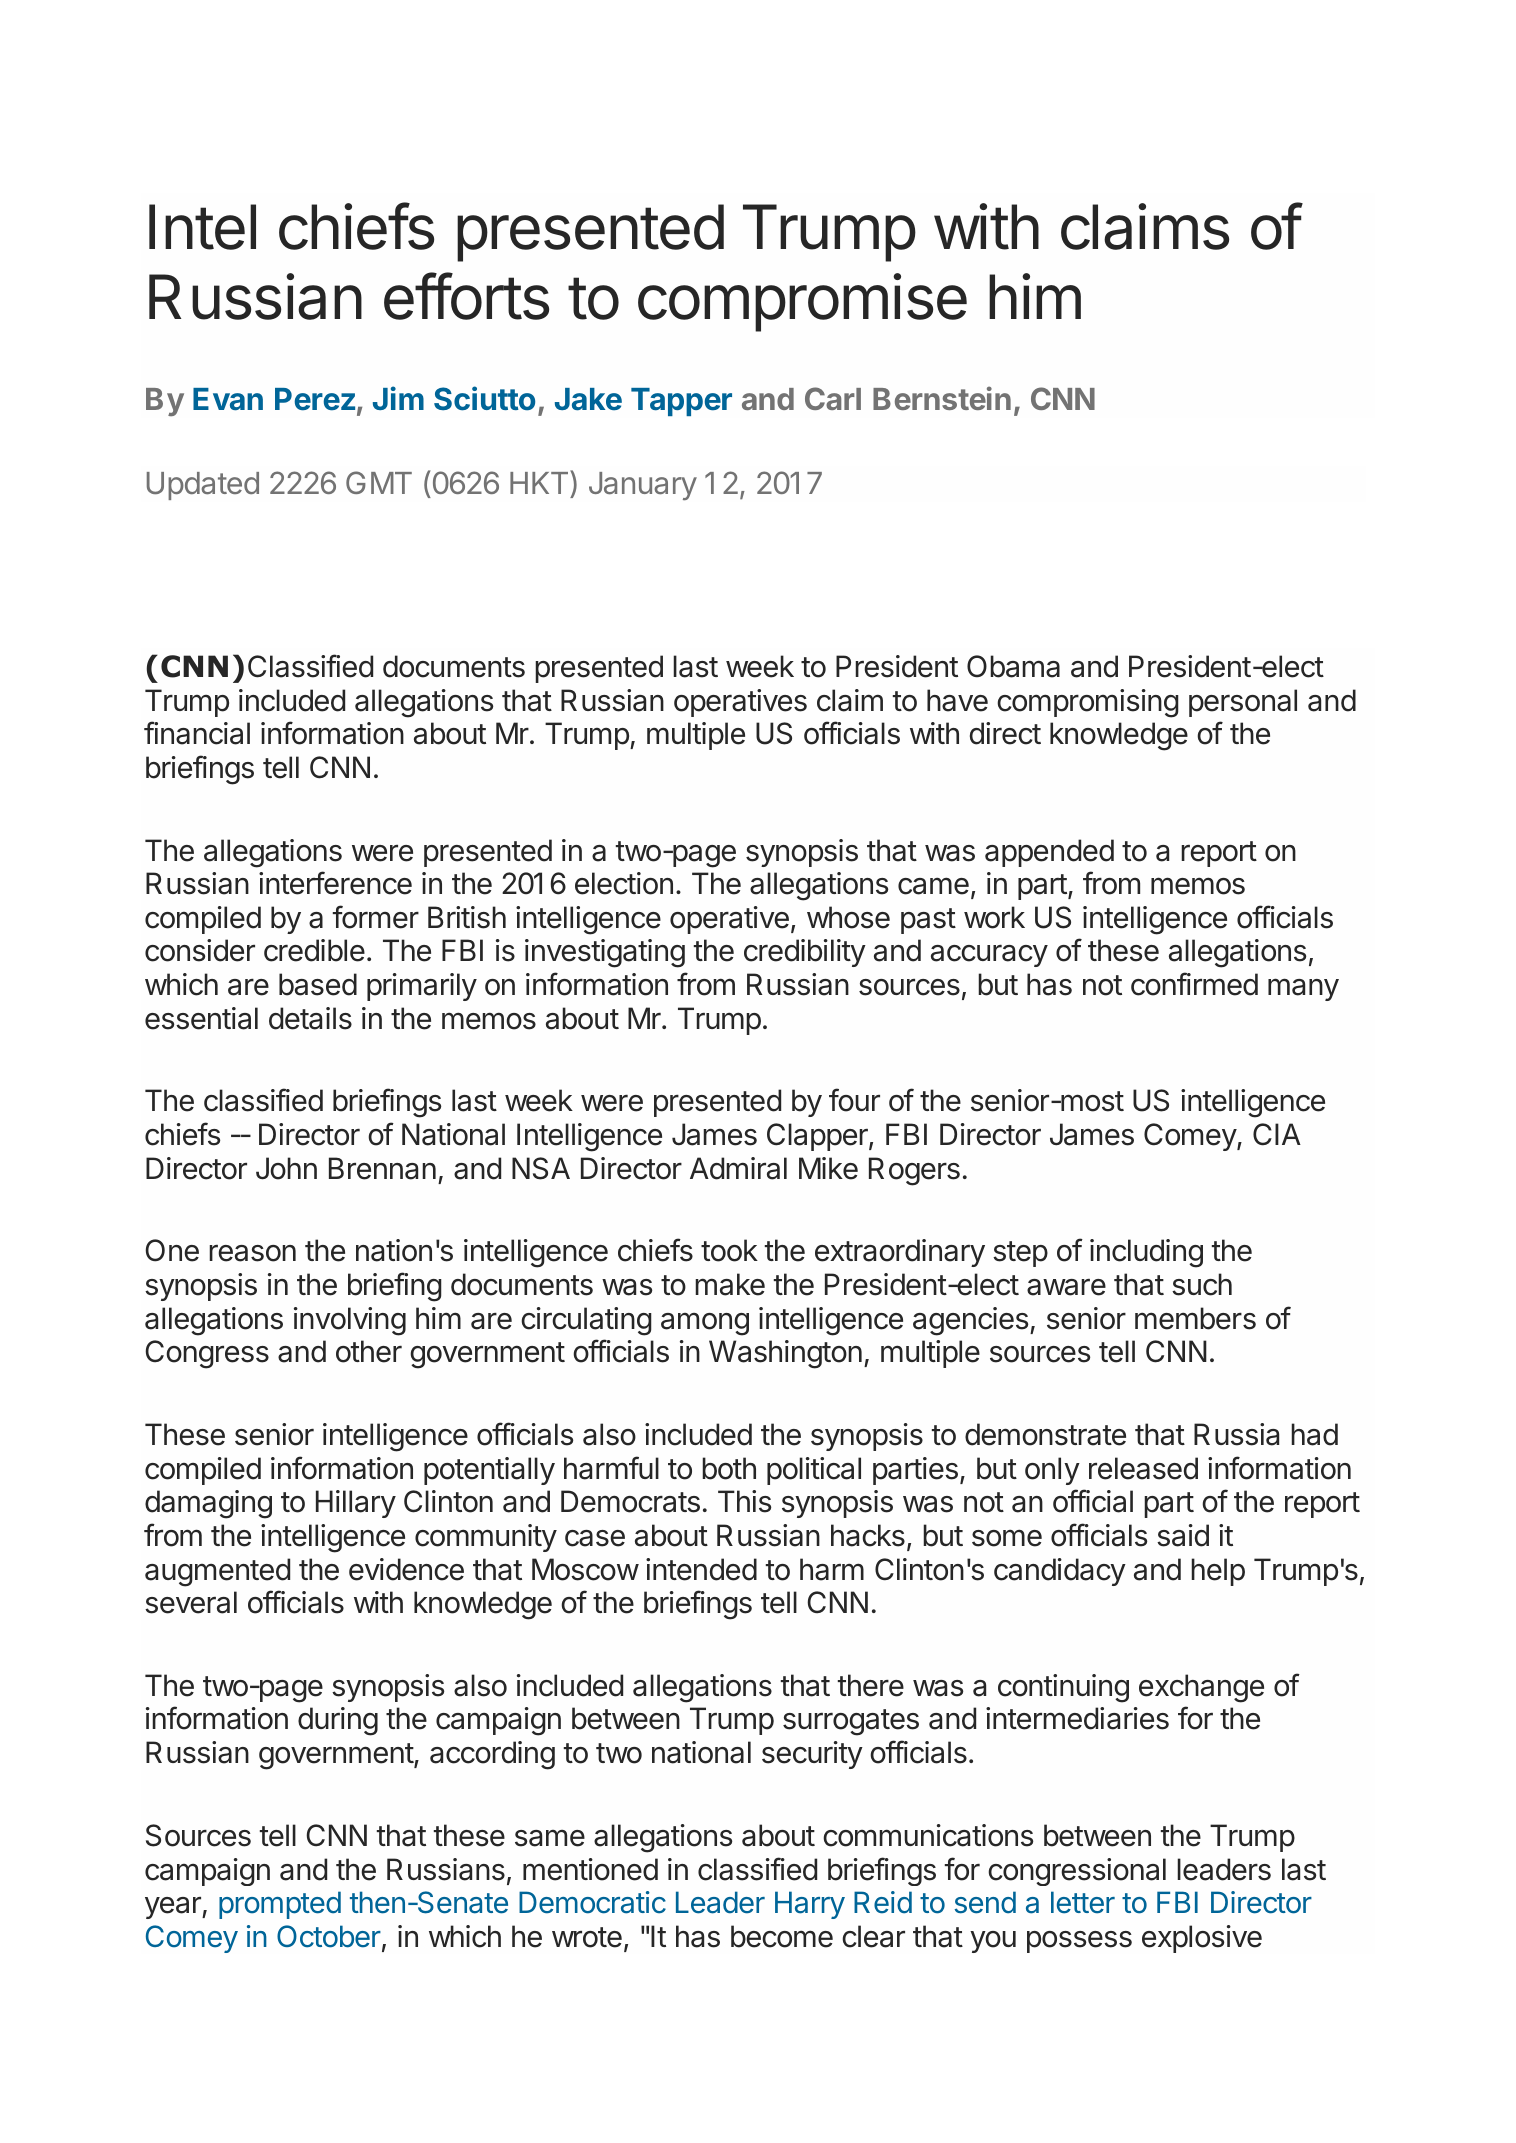 The height and width of the page is (2143, 1516). What do you see at coordinates (942, 398) in the page?
I see `Bernstein` at bounding box center [942, 398].
